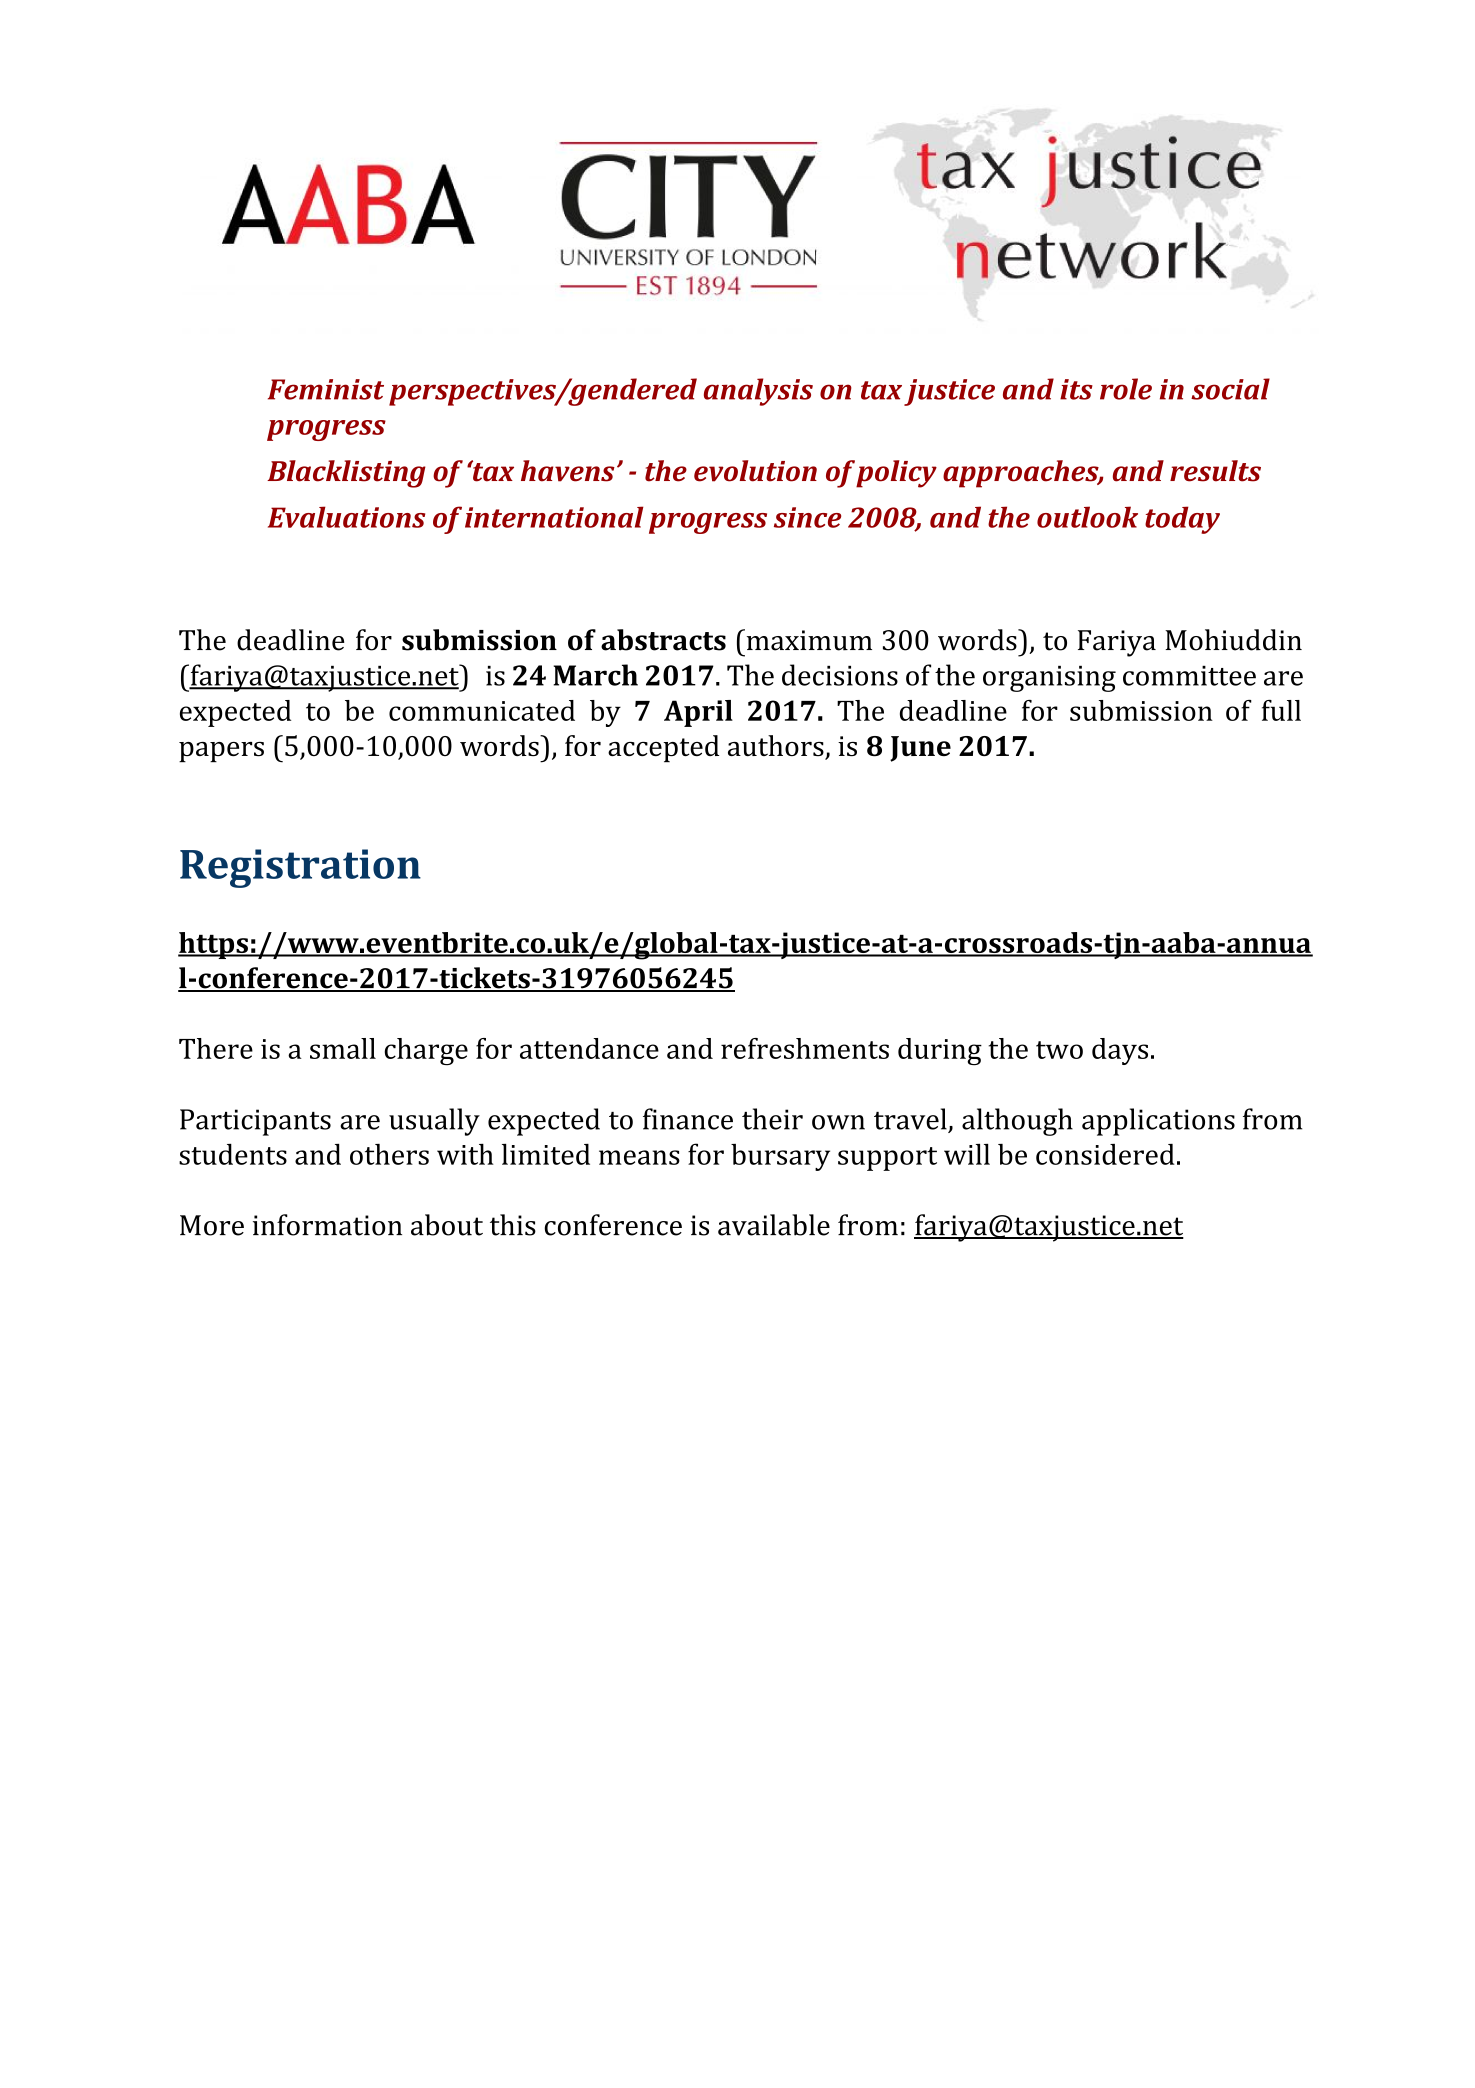 The image size is (1475, 2088). What do you see at coordinates (777, 747) in the screenshot?
I see `authors` at bounding box center [777, 747].
